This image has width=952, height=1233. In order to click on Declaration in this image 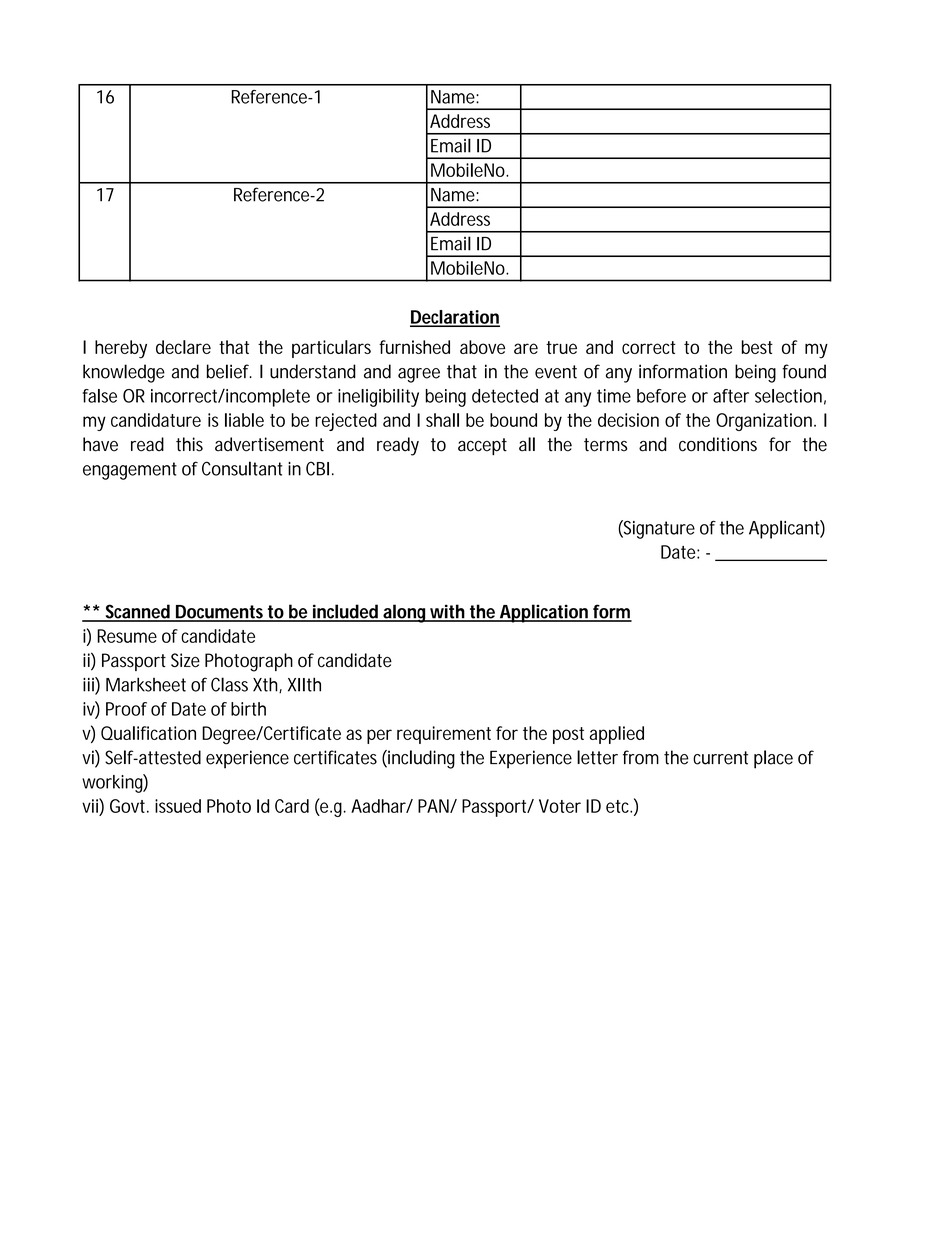, I will do `click(455, 318)`.
